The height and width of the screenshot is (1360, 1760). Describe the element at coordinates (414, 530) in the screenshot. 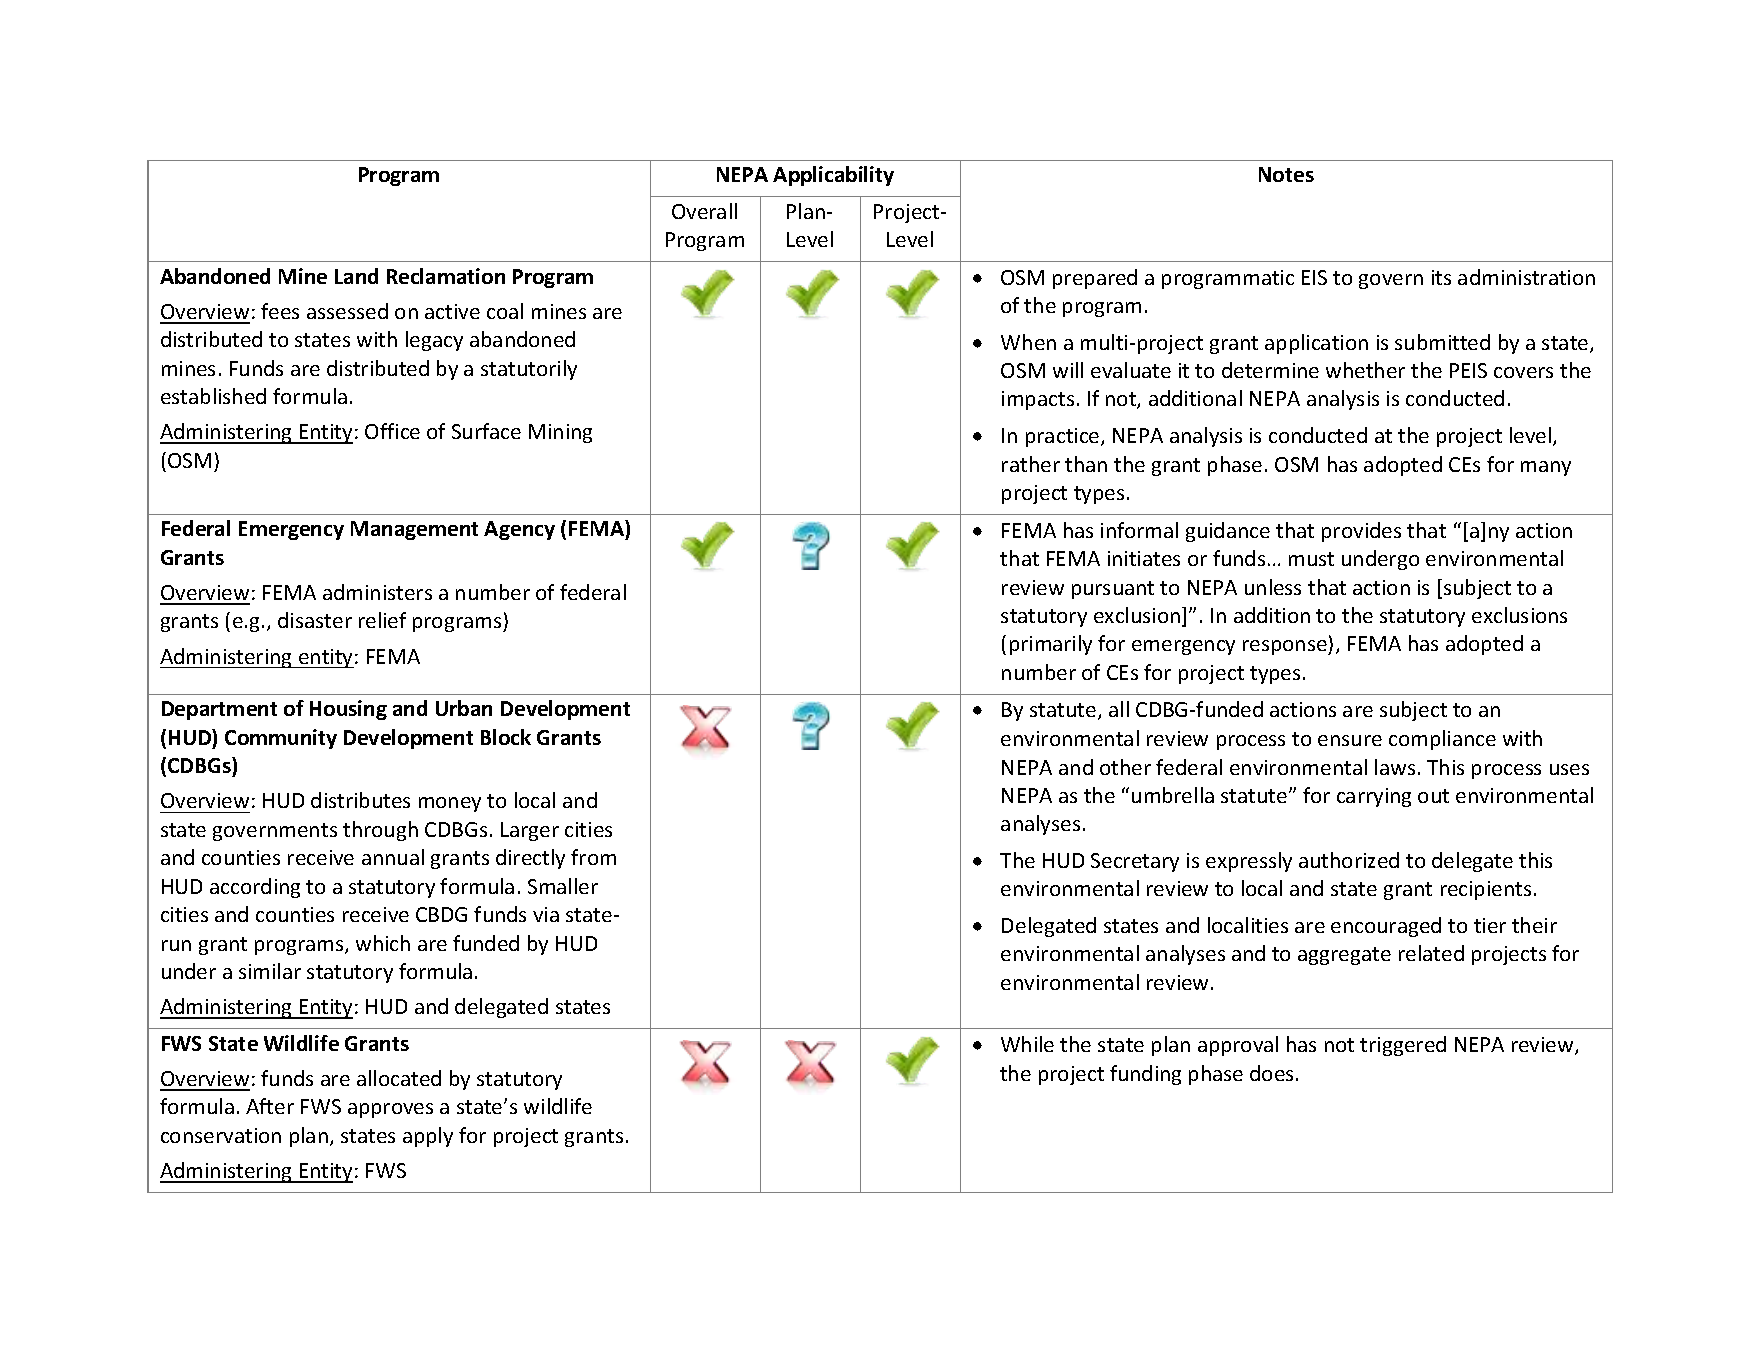

I see `Management` at that location.
